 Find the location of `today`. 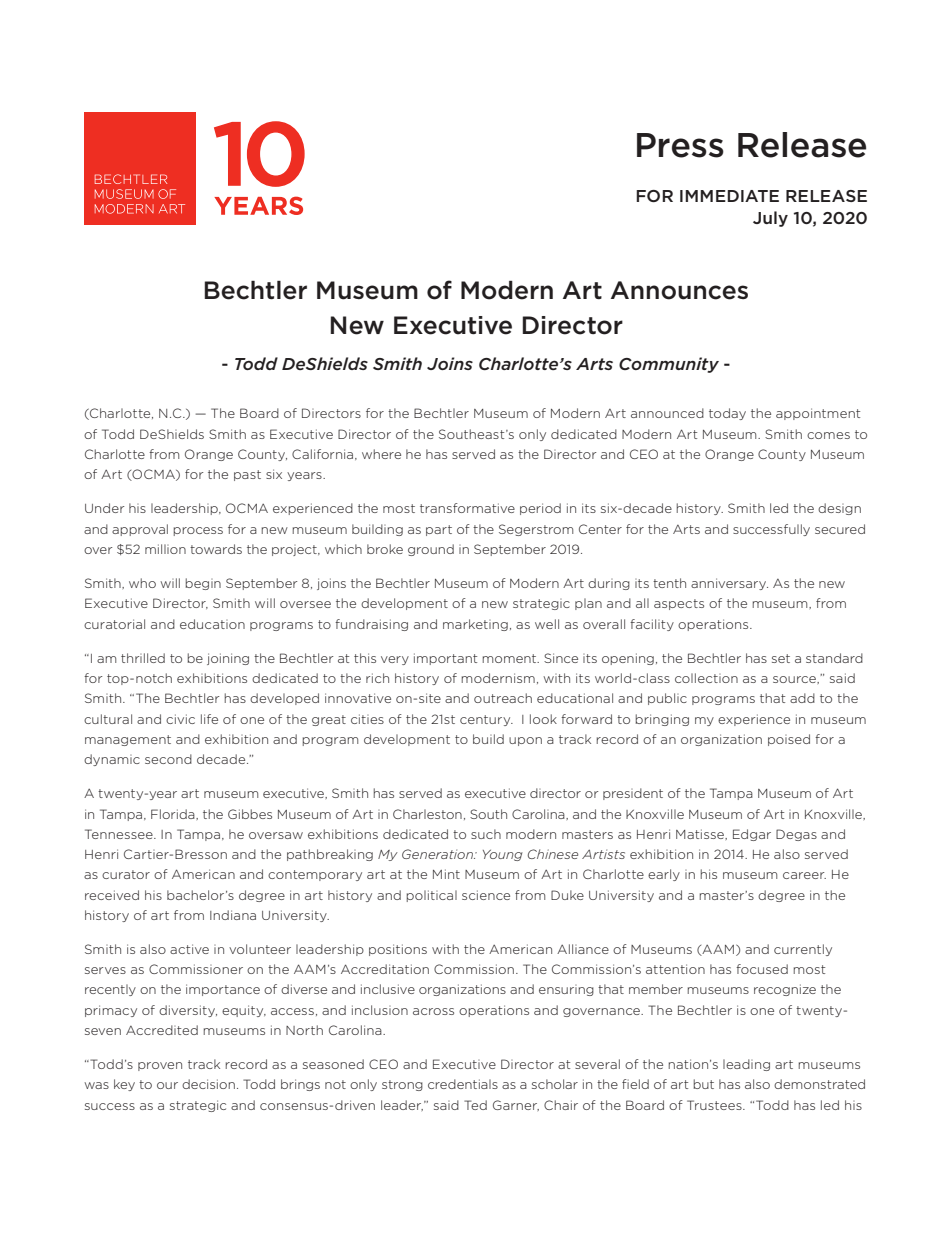

today is located at coordinates (727, 414).
